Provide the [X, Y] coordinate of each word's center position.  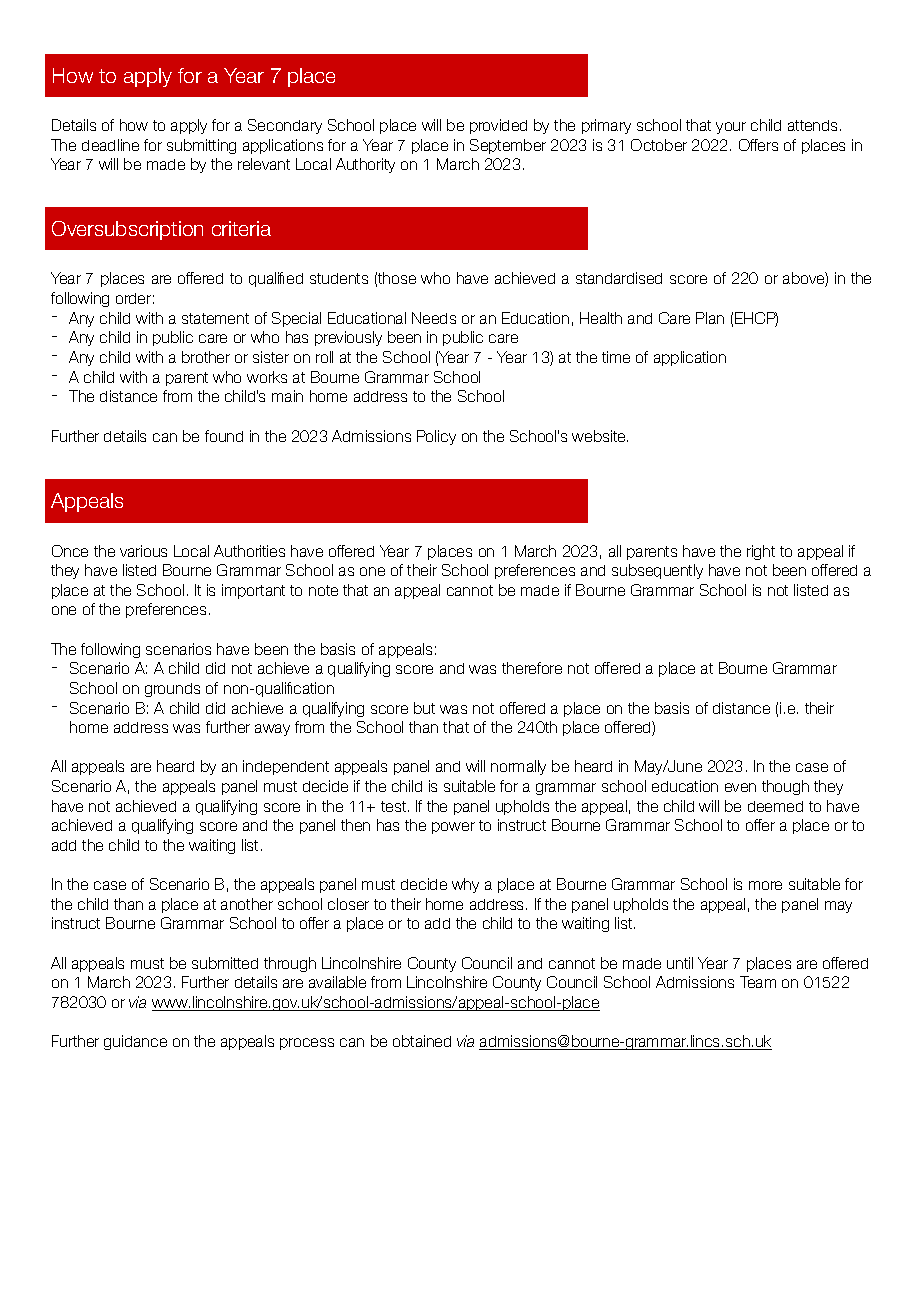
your [731, 128]
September [508, 146]
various [143, 551]
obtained [422, 1041]
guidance [135, 1042]
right [761, 552]
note [323, 590]
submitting [201, 146]
